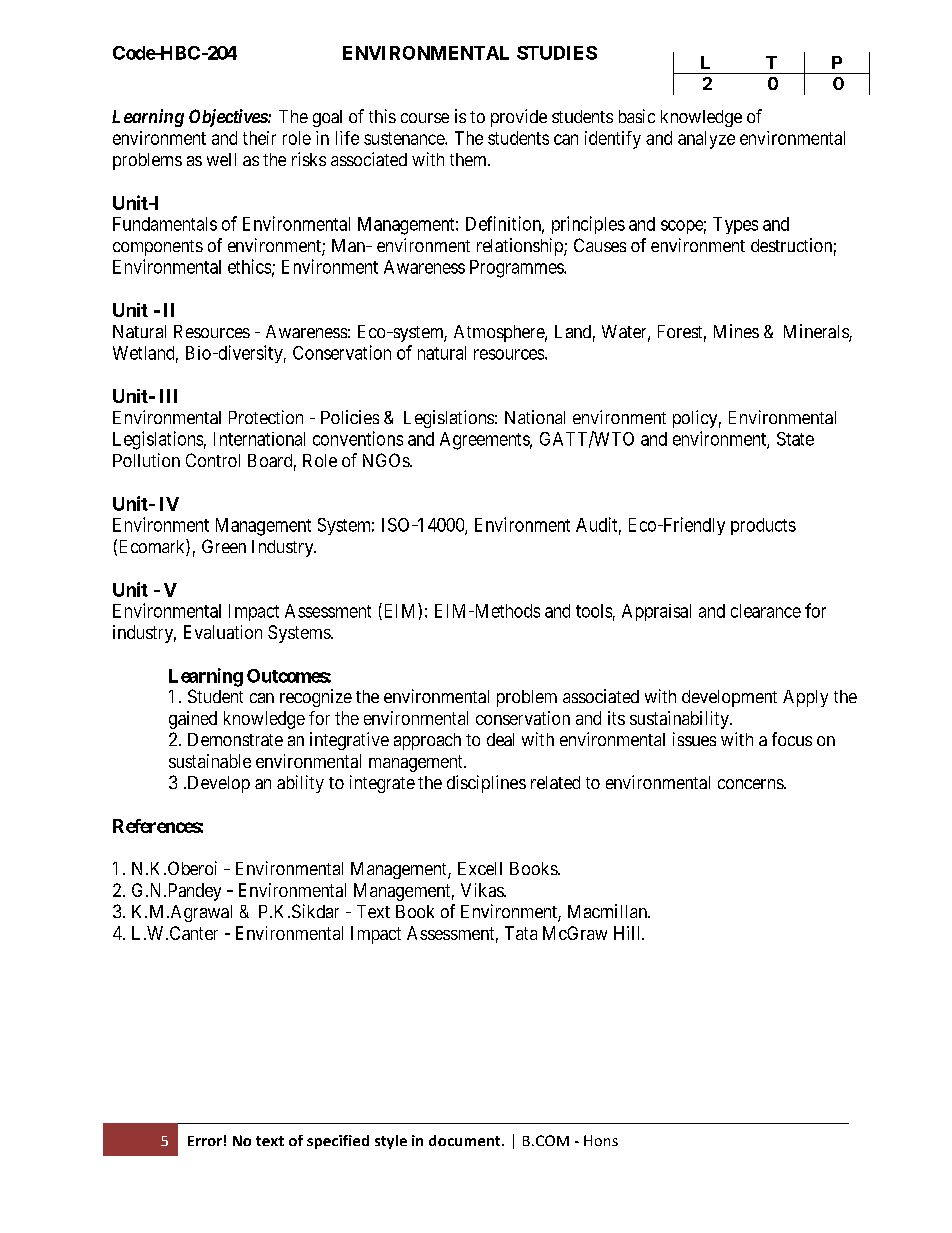 The width and height of the document is (952, 1233). I want to click on tools, so click(594, 611).
